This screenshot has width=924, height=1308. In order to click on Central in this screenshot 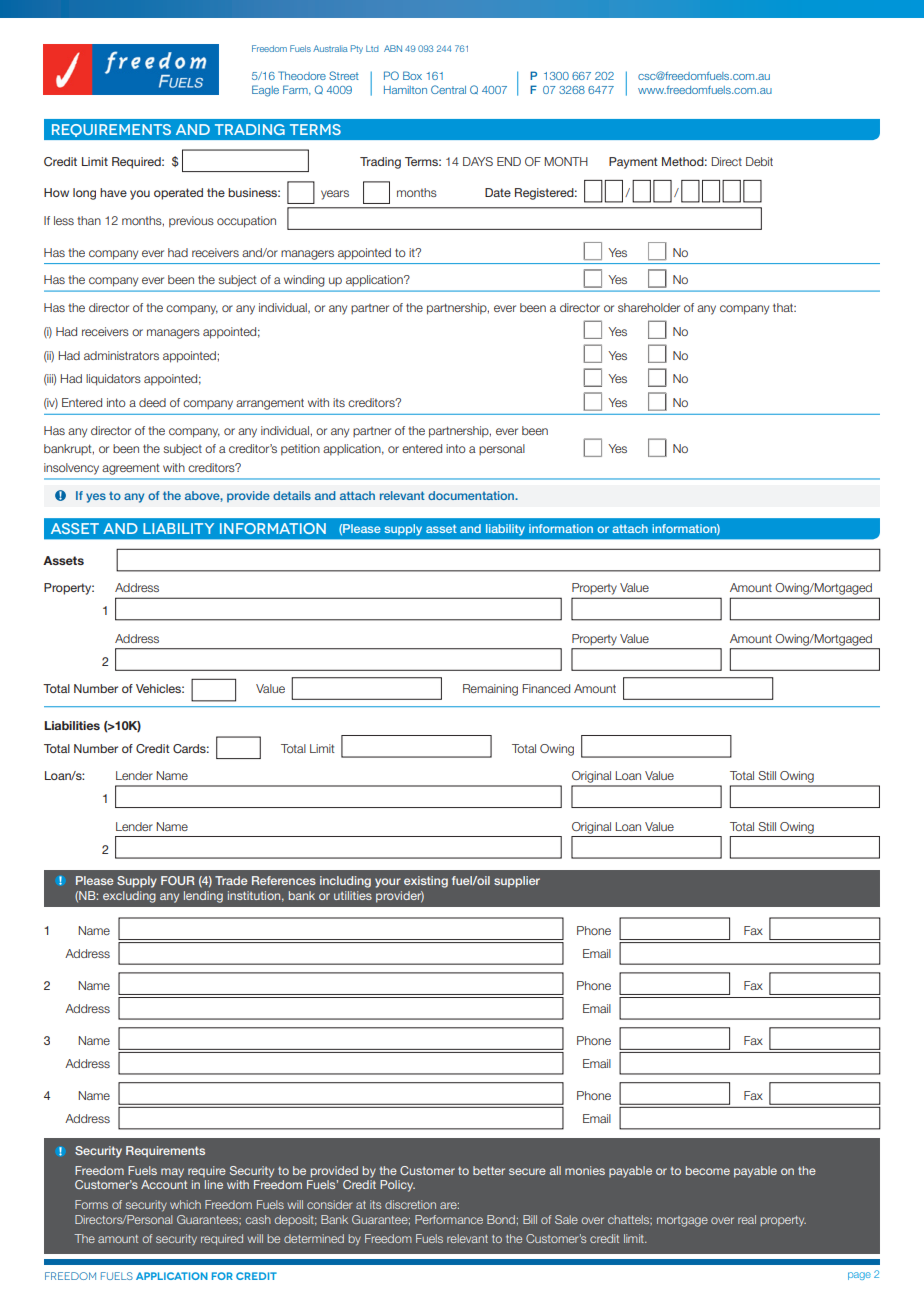, I will do `click(448, 89)`.
